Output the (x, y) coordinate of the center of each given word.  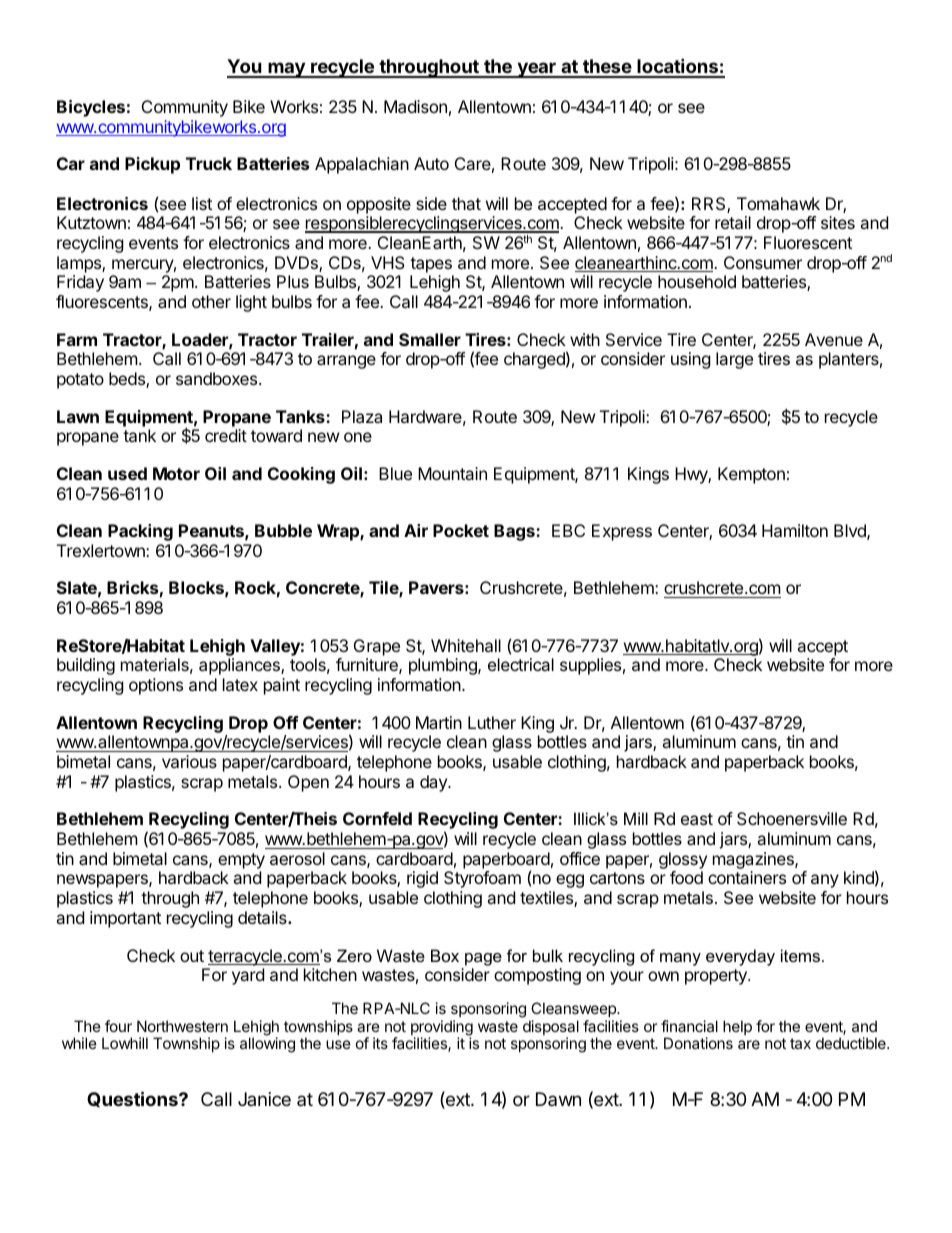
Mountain (452, 473)
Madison (415, 106)
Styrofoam (482, 879)
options (156, 686)
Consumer (763, 262)
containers (747, 877)
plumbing (444, 666)
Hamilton (795, 530)
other (211, 301)
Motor (176, 473)
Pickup (152, 165)
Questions (133, 1099)
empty (241, 861)
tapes (431, 265)
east (697, 819)
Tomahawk (778, 203)
